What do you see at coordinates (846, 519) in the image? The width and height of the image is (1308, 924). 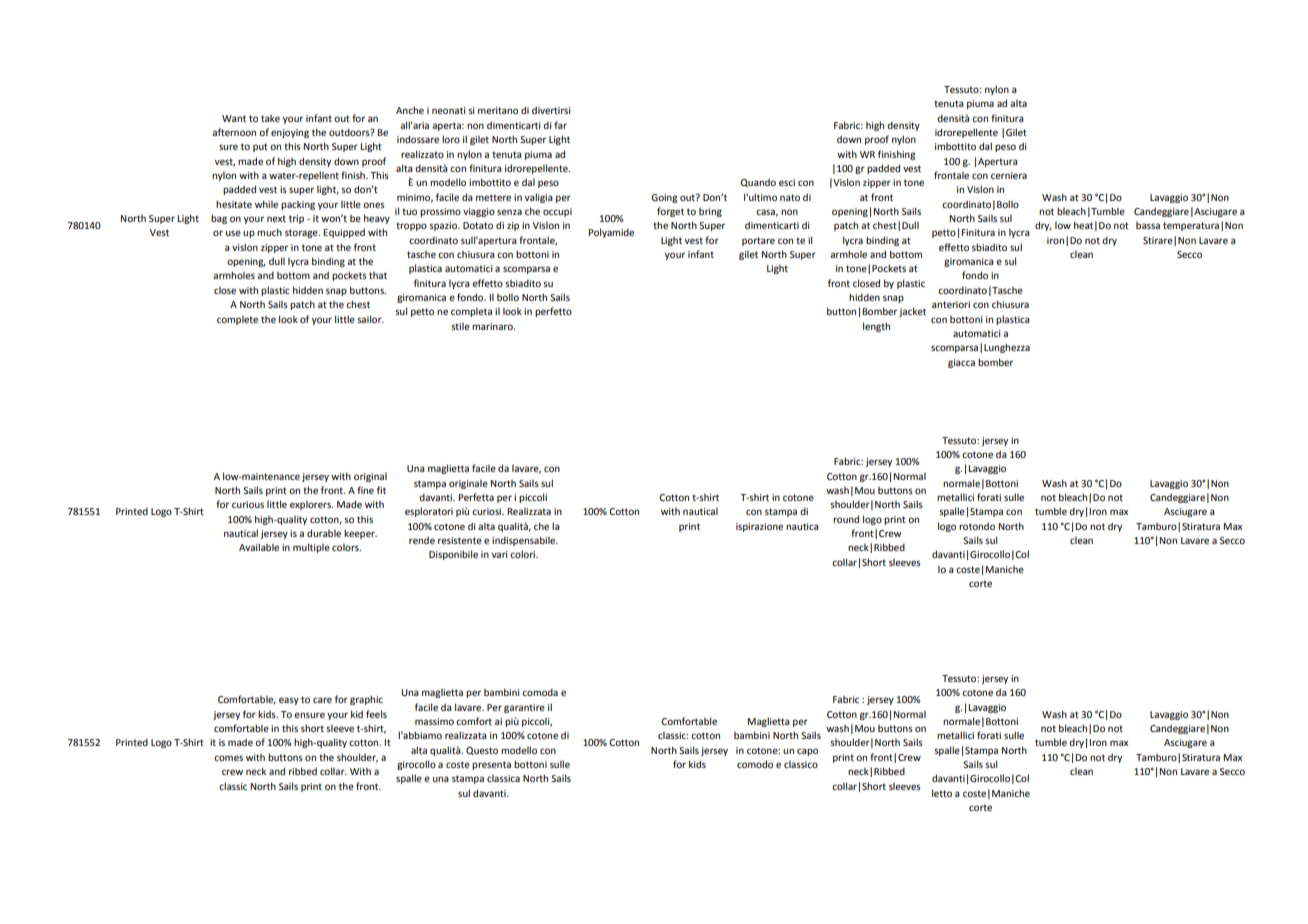 I see `round` at bounding box center [846, 519].
